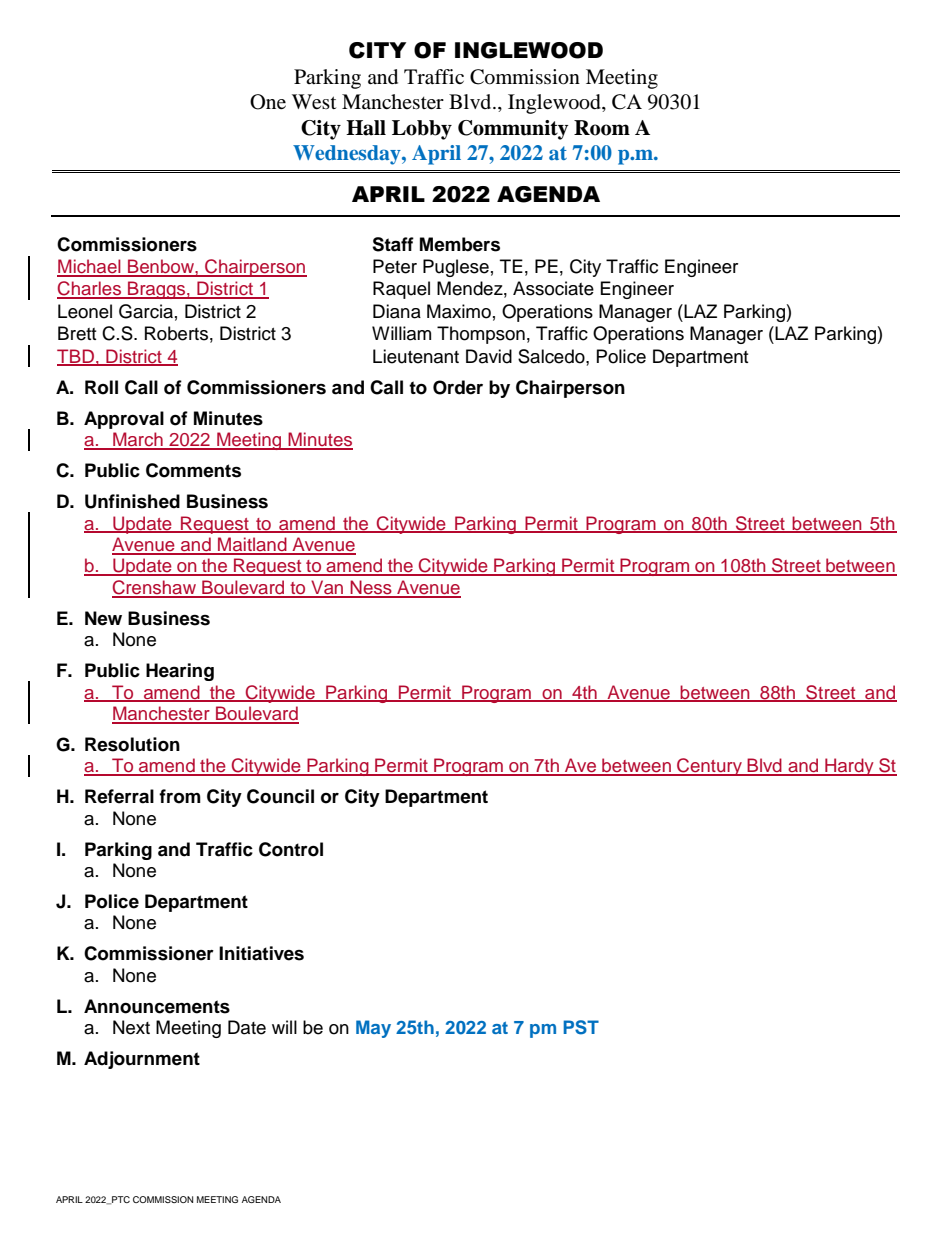  I want to click on Lobby, so click(422, 130).
